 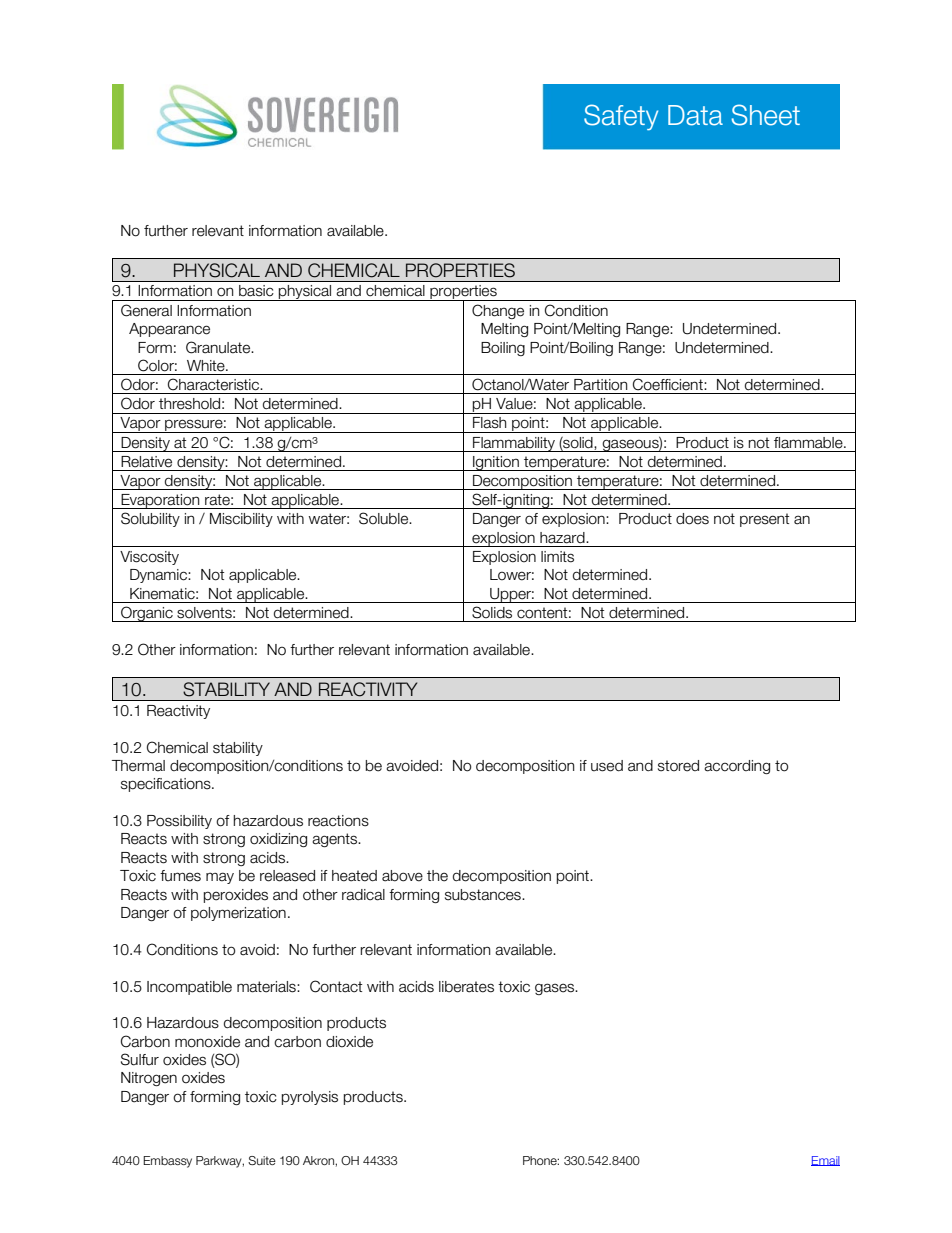 What do you see at coordinates (621, 117) in the page?
I see `Safety` at bounding box center [621, 117].
